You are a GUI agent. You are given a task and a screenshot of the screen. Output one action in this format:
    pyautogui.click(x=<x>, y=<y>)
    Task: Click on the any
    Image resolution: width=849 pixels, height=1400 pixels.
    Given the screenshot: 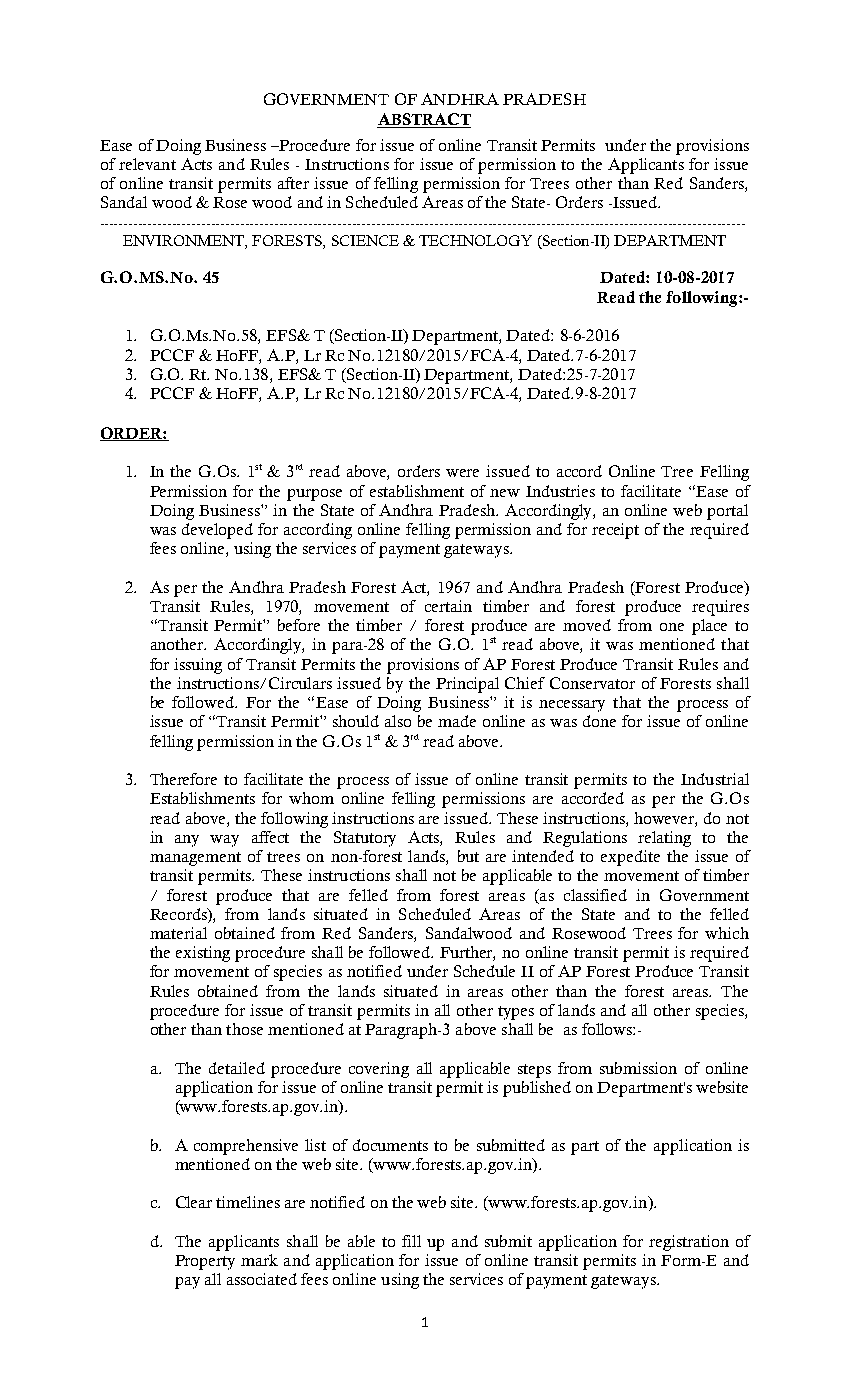 What is the action you would take?
    pyautogui.click(x=187, y=841)
